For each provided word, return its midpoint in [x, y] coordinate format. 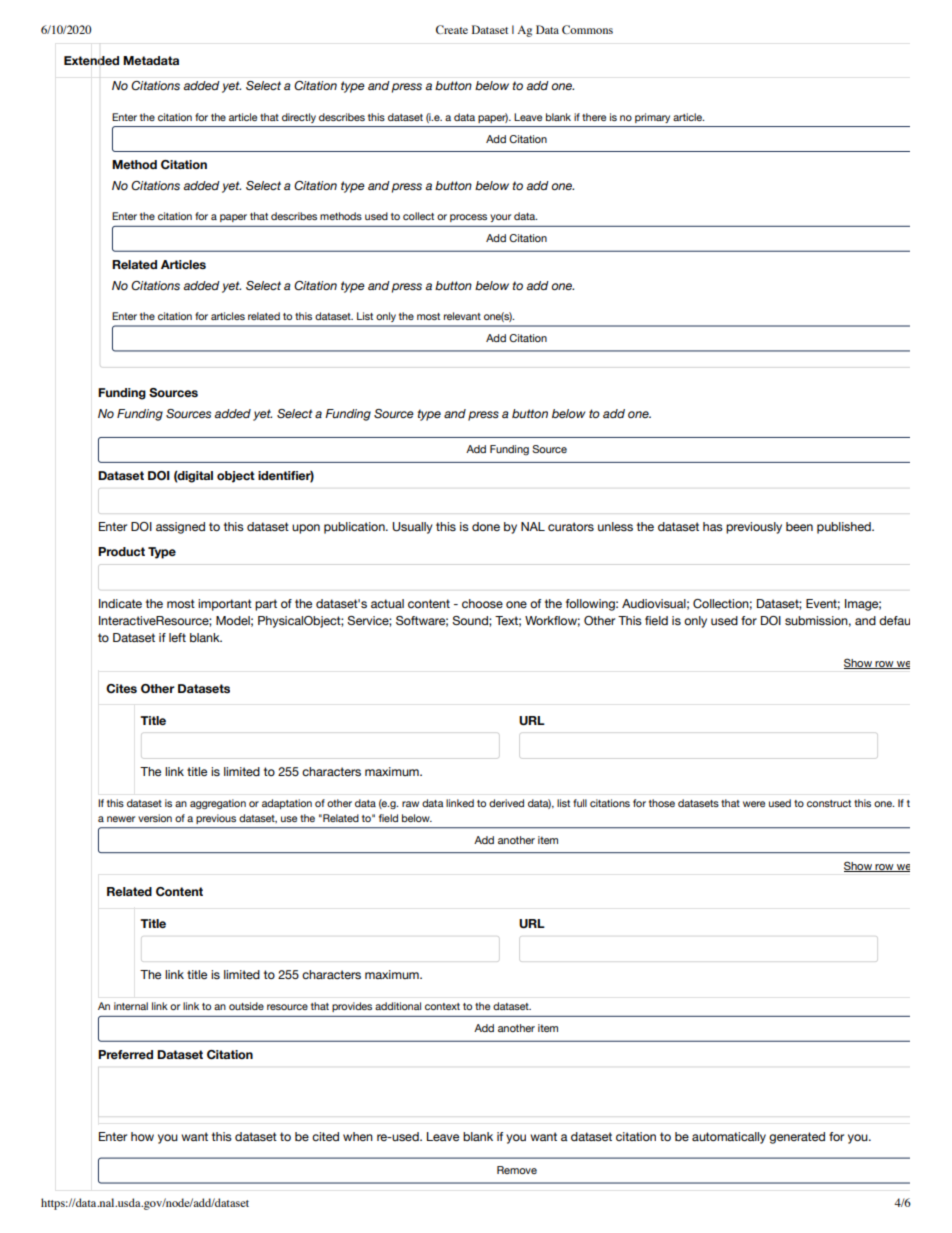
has [713, 526]
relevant [462, 316]
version [155, 818]
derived [506, 803]
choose [482, 603]
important [225, 605]
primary [652, 118]
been [799, 526]
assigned [180, 528]
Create [452, 29]
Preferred [125, 1054]
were [754, 804]
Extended [91, 60]
